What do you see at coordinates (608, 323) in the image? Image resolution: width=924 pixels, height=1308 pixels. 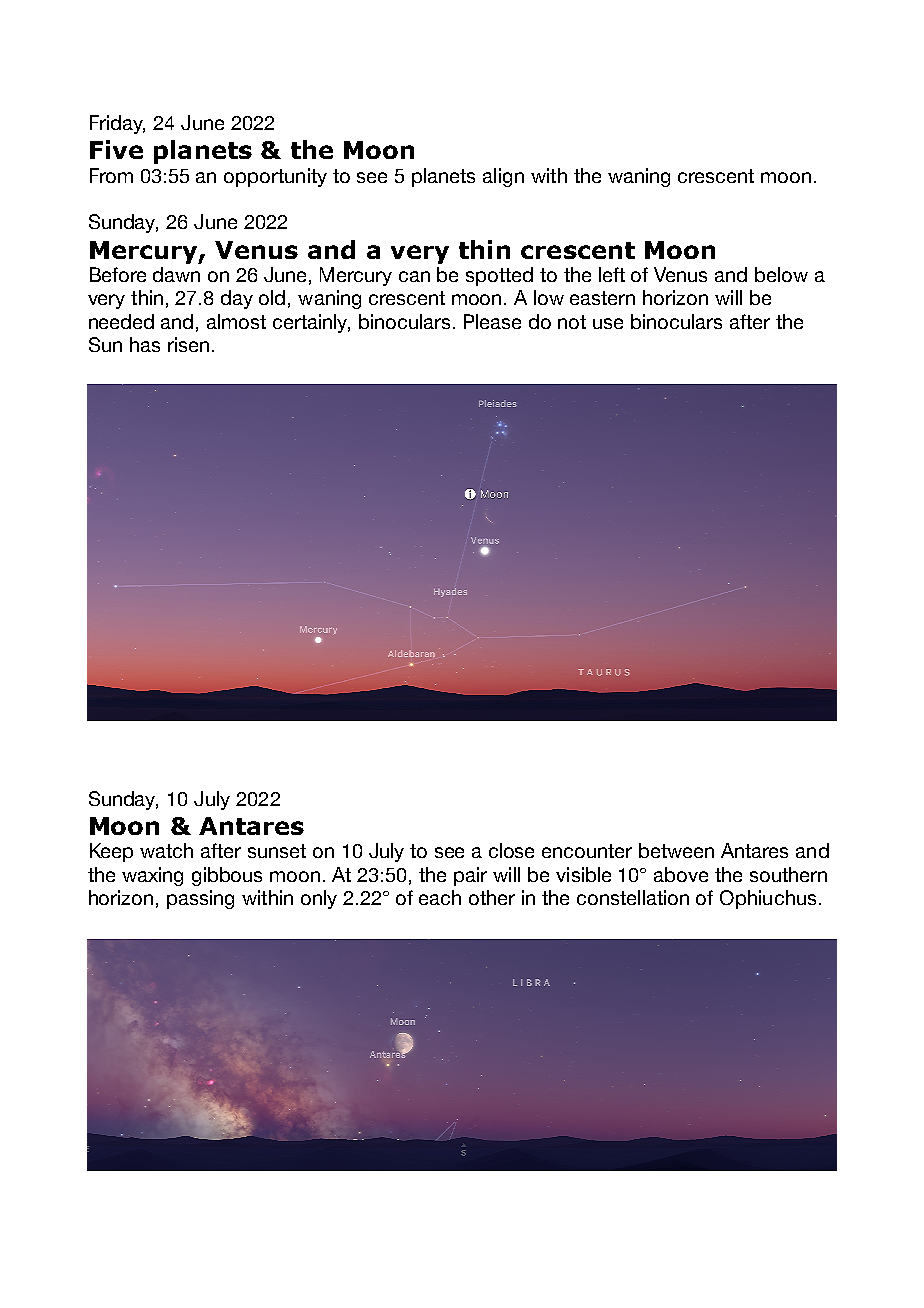 I see `use` at bounding box center [608, 323].
